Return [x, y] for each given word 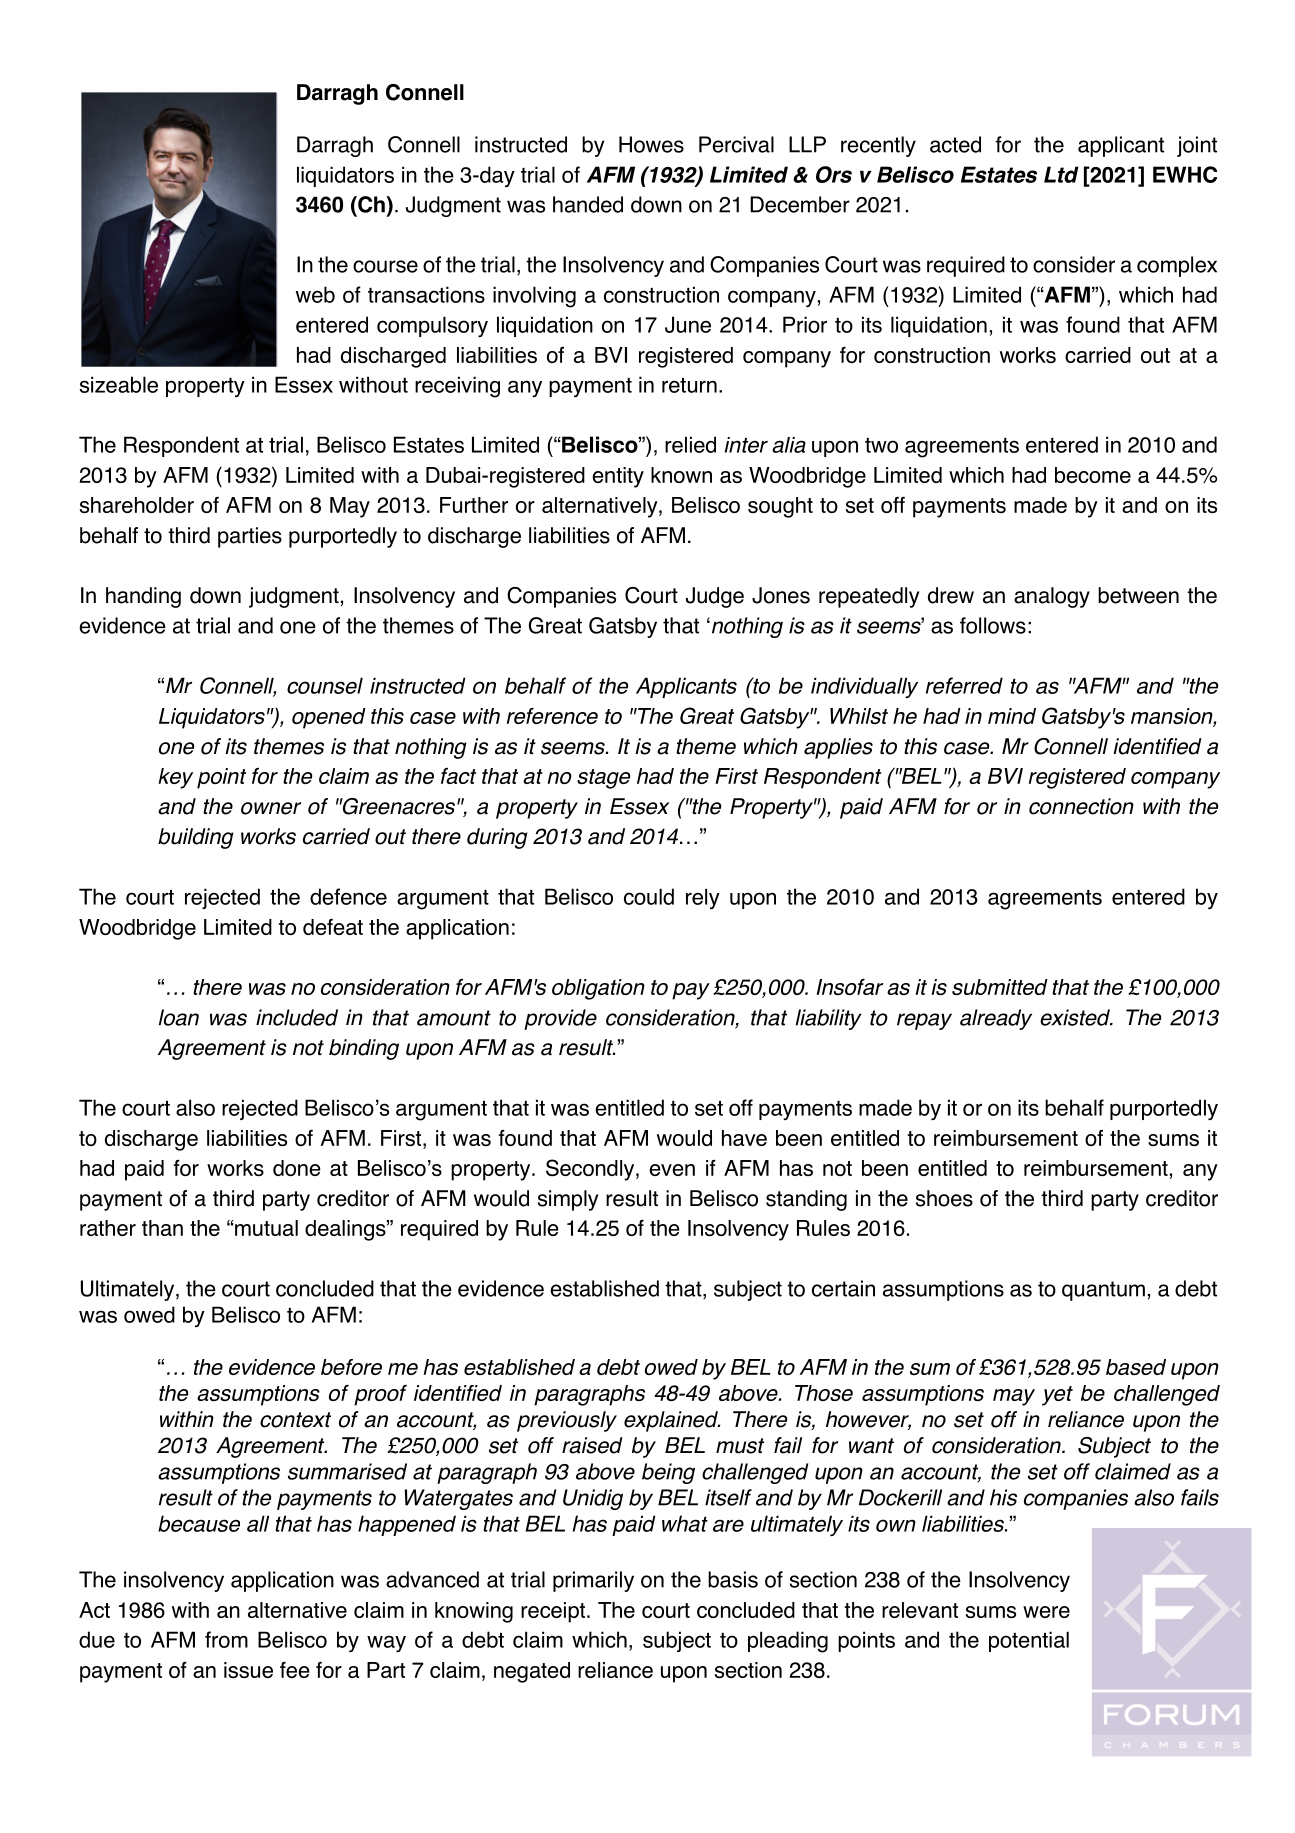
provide [560, 1019]
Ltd [1061, 174]
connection [1081, 806]
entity [618, 477]
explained [672, 1421]
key [175, 778]
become [1093, 475]
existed [1076, 1017]
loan [179, 1017]
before [351, 1367]
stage [603, 779]
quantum [1103, 1291]
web [315, 294]
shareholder [137, 505]
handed [588, 204]
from [226, 1639]
